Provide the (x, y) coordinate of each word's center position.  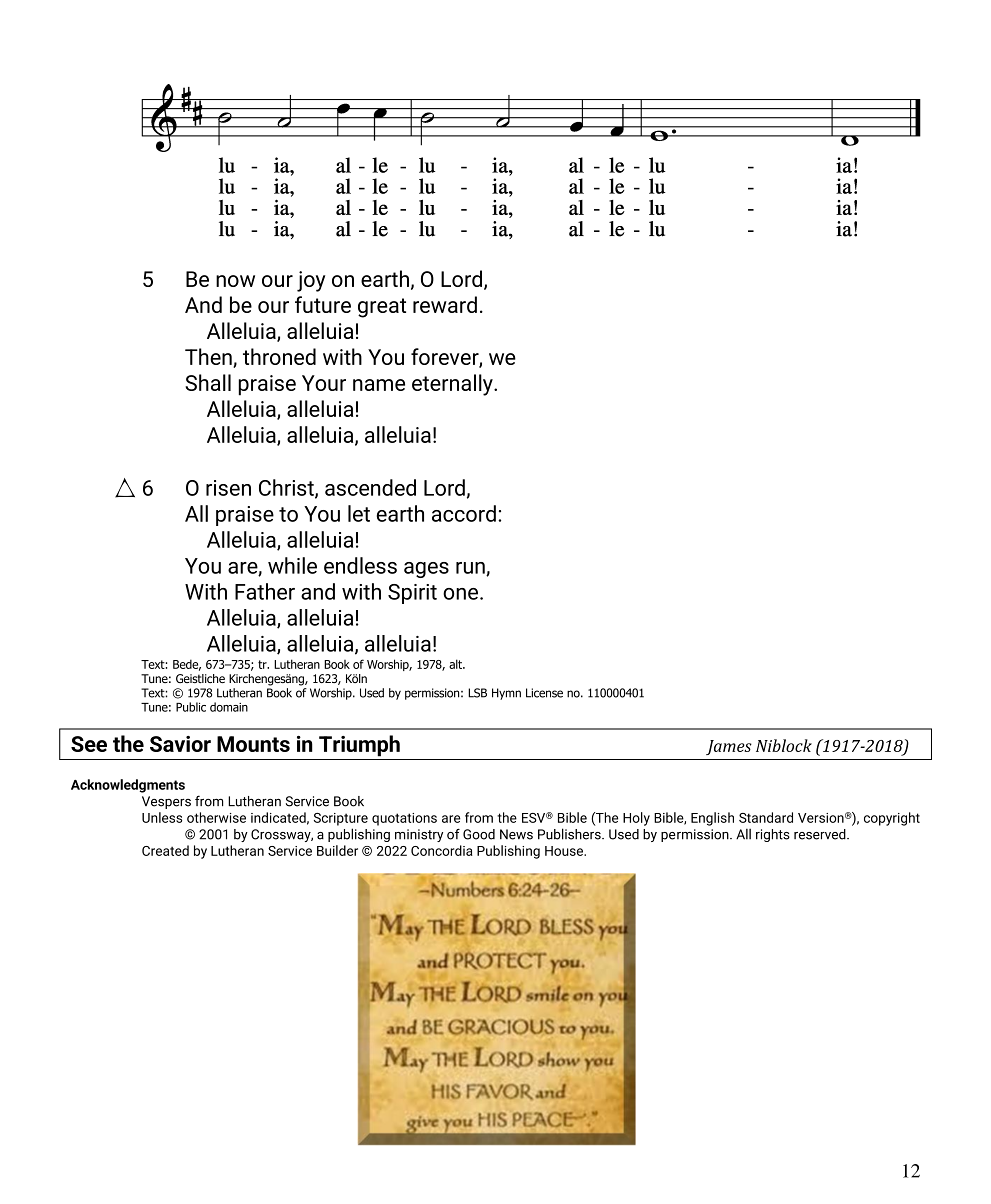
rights (773, 835)
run (471, 569)
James (729, 747)
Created (165, 850)
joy (311, 281)
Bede (187, 665)
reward (445, 304)
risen (228, 488)
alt (456, 664)
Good (479, 834)
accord (464, 513)
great (382, 308)
